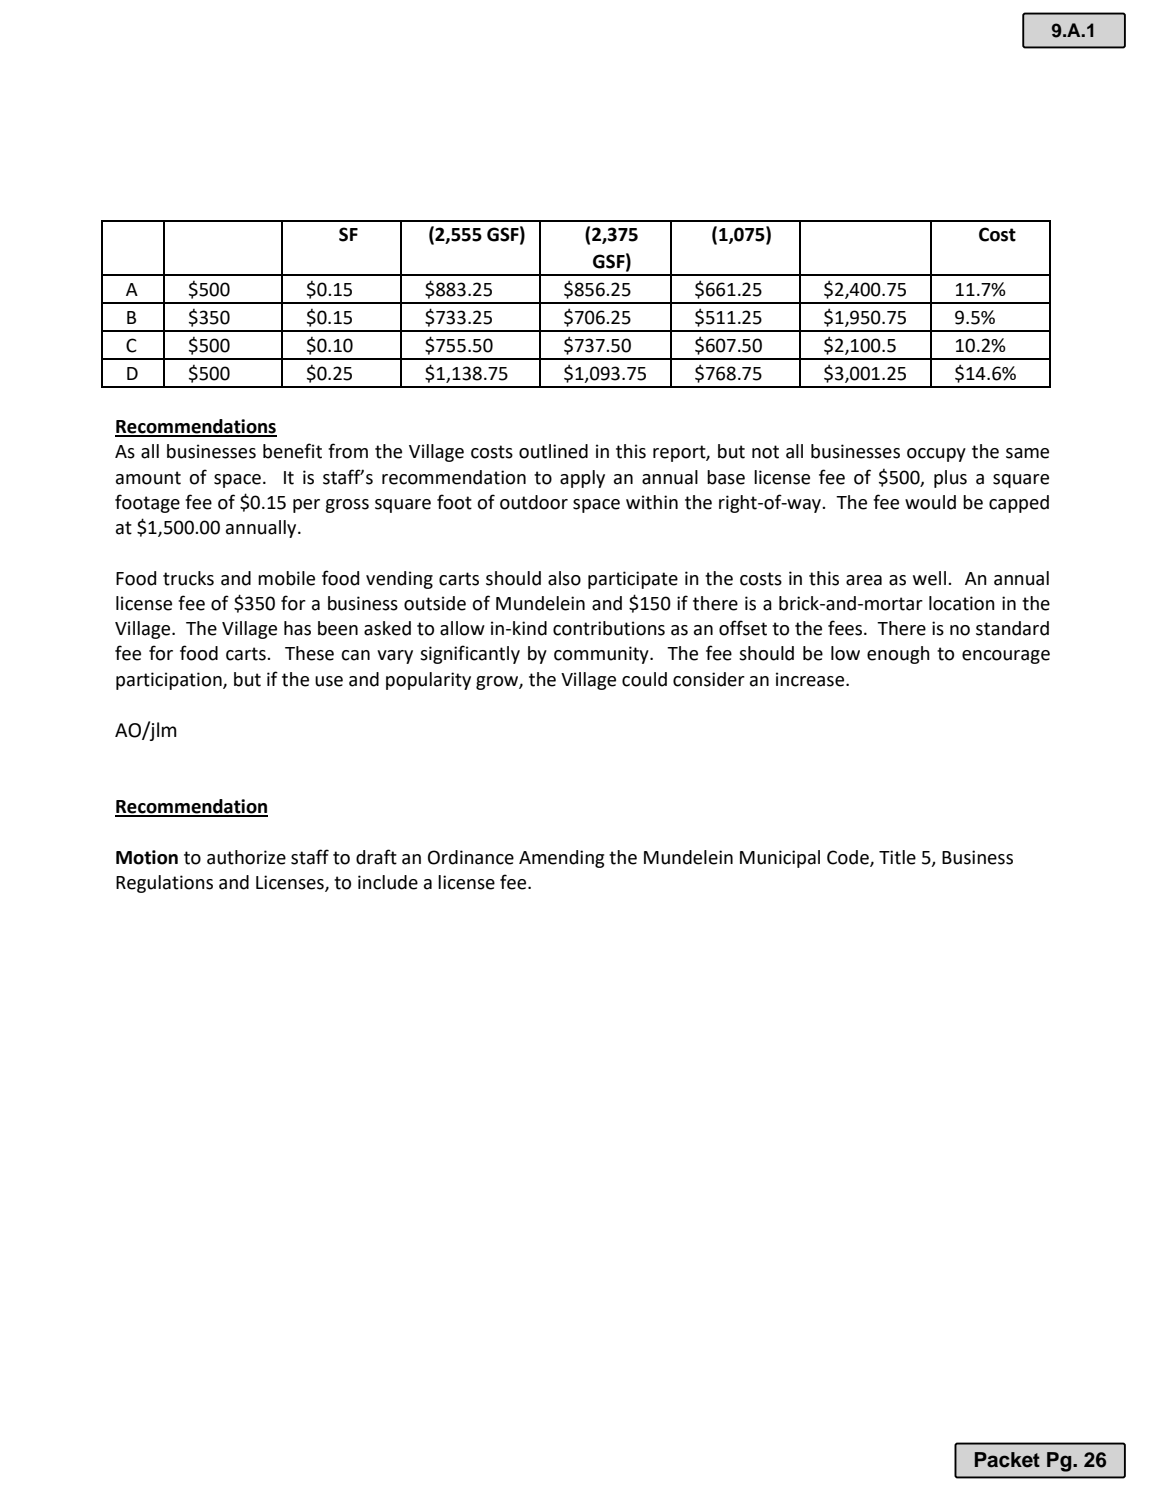 The height and width of the document is (1491, 1152). Describe the element at coordinates (780, 859) in the document. I see `Municipal` at that location.
